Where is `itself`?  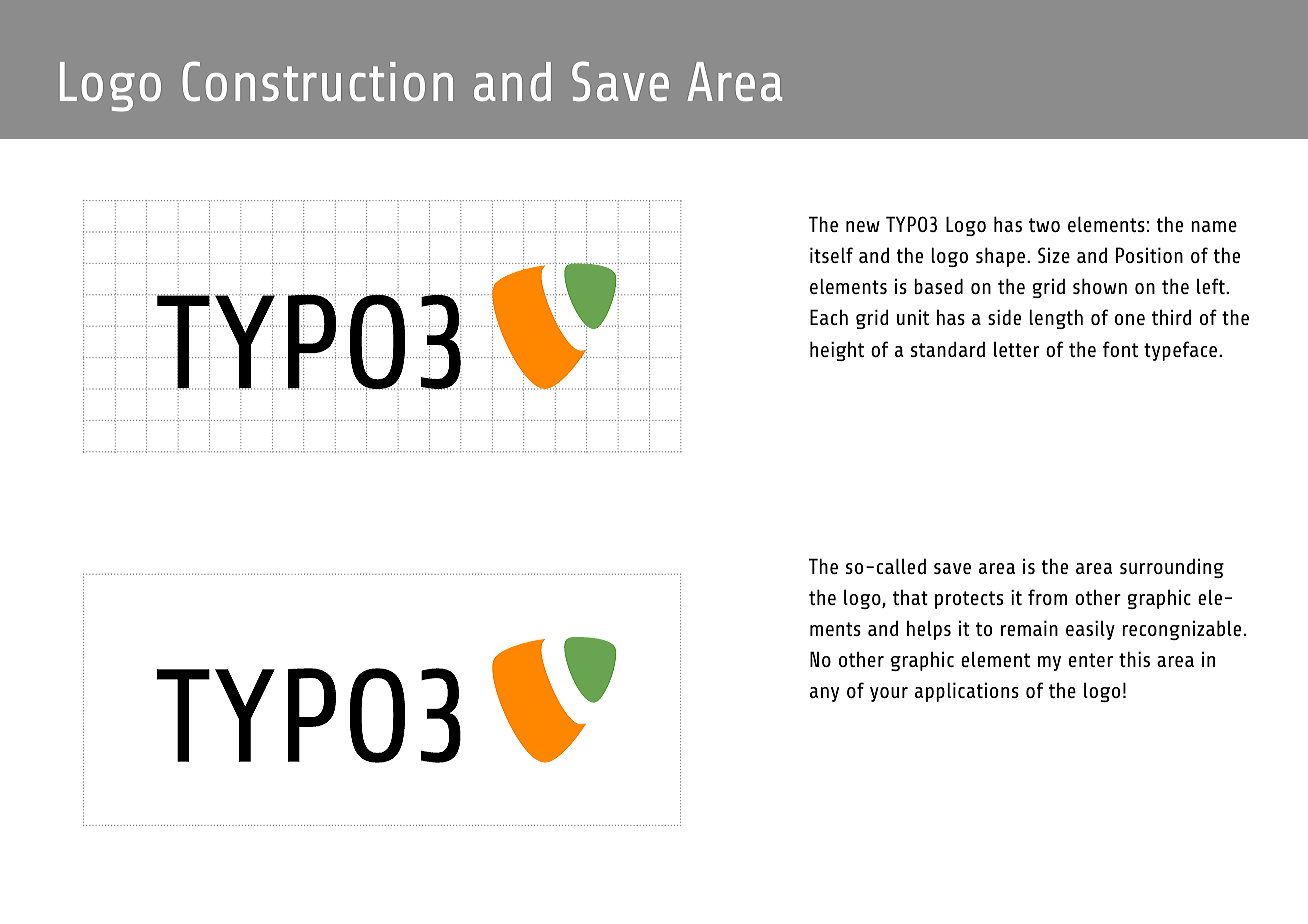
itself is located at coordinates (831, 255).
